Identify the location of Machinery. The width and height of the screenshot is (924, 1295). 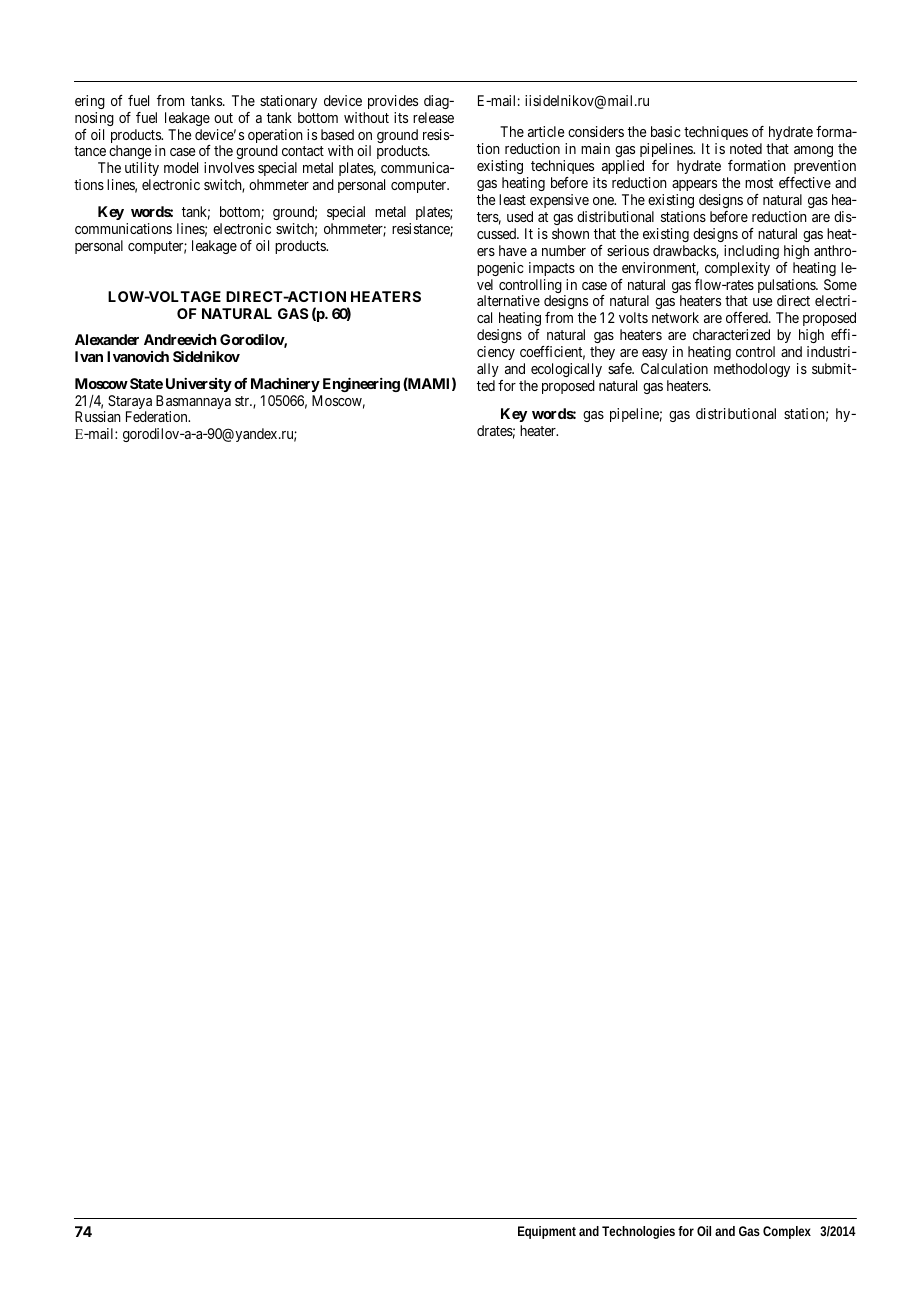
(285, 385).
